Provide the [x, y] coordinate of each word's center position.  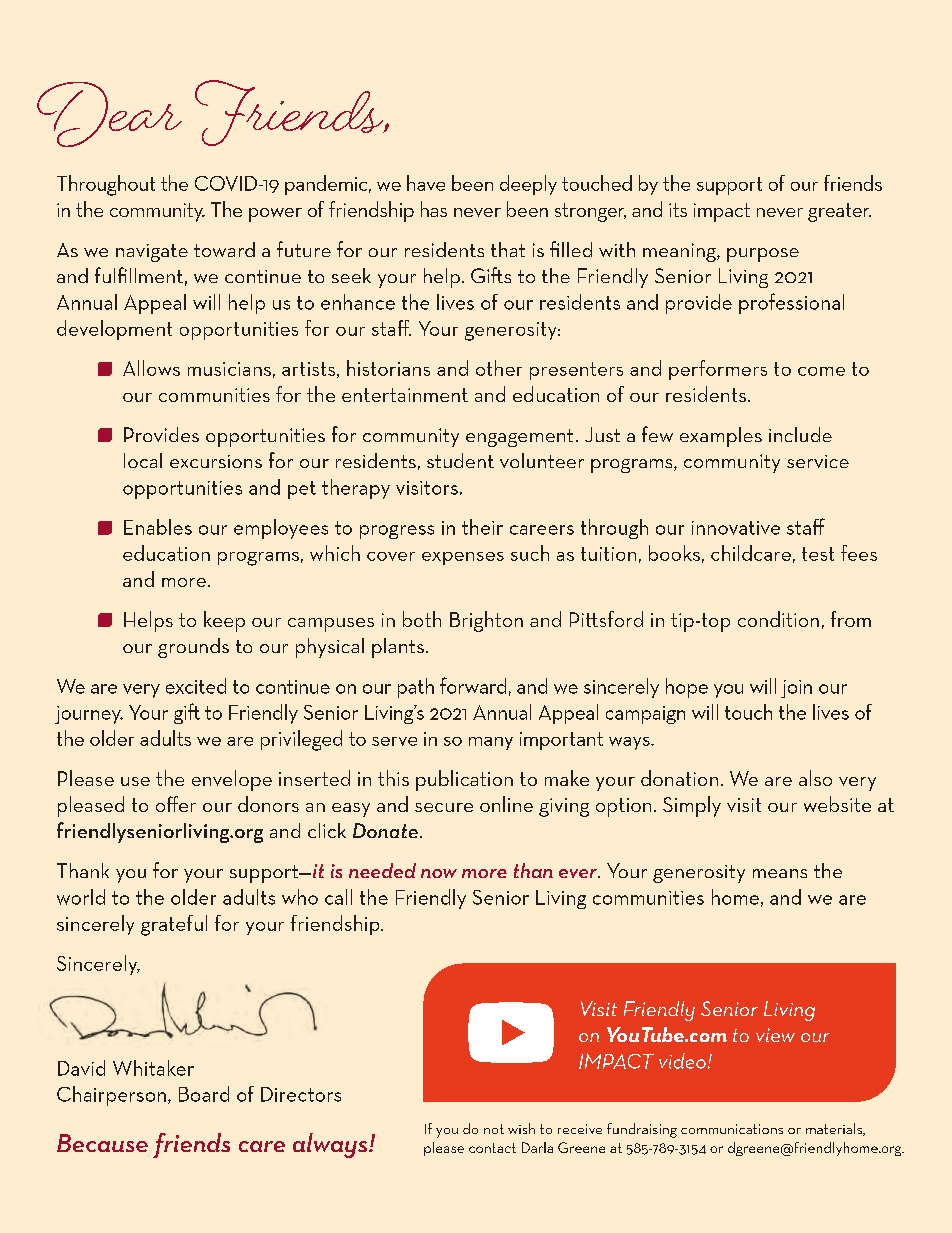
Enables [158, 527]
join [796, 689]
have [426, 183]
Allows [151, 368]
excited [196, 686]
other [499, 368]
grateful [174, 925]
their [482, 527]
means [780, 873]
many [491, 743]
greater [839, 212]
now [439, 873]
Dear [109, 114]
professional [791, 303]
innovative [736, 528]
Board [204, 1094]
